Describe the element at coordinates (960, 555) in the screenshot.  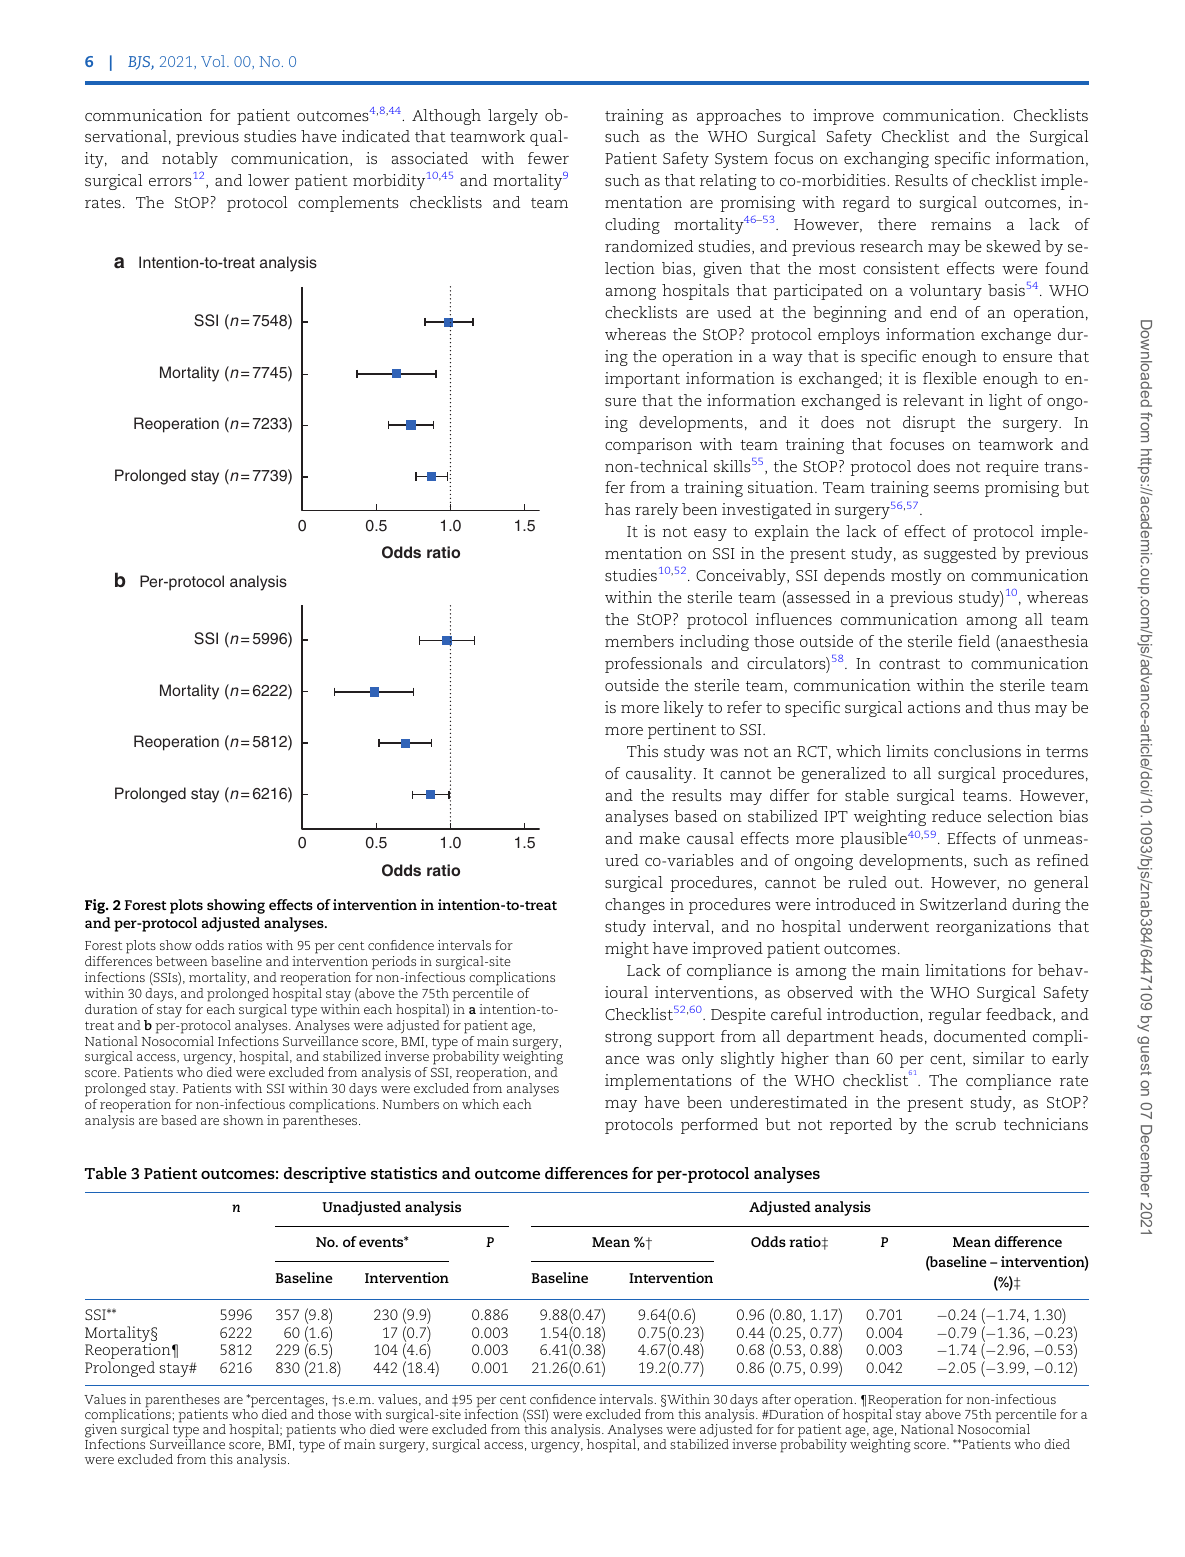
I see `suggested` at that location.
